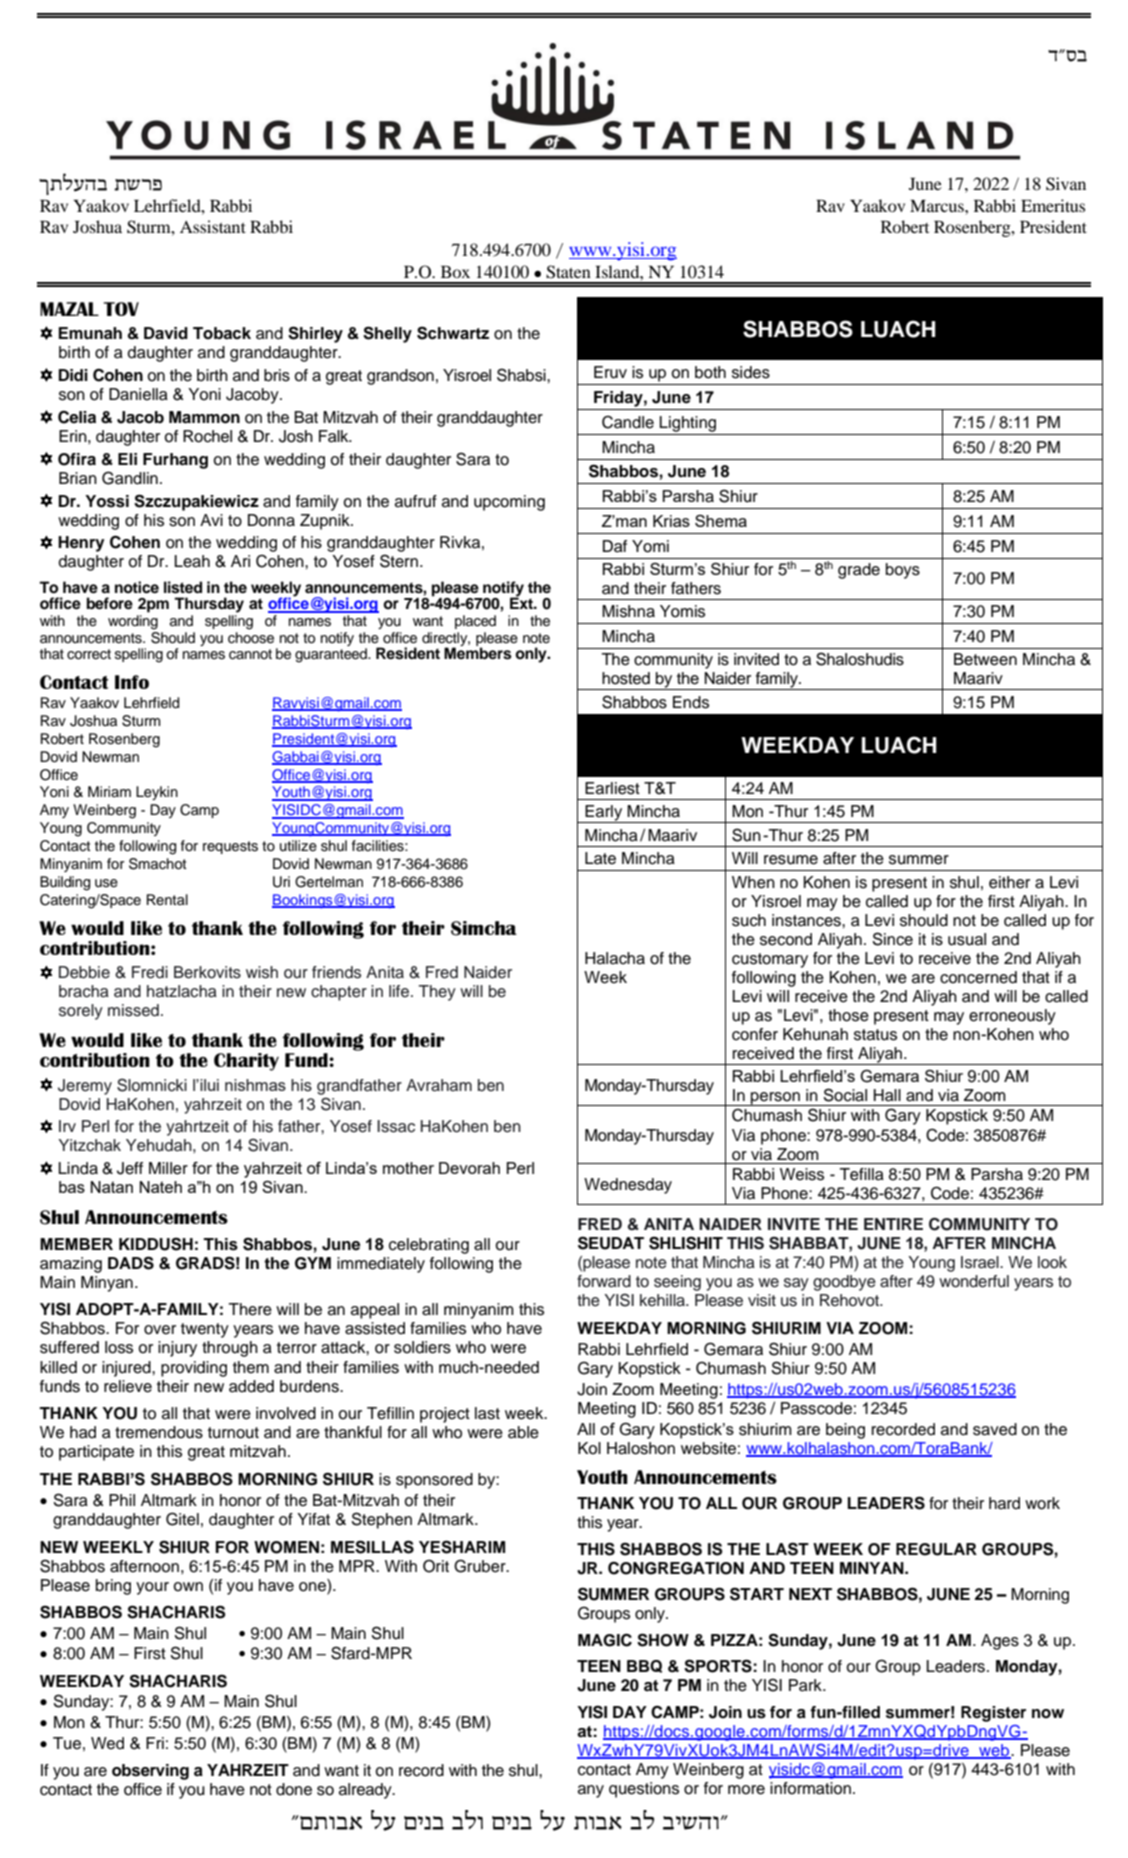 Image resolution: width=1128 pixels, height=1858 pixels. Describe the element at coordinates (568, 272) in the image. I see `Staten` at that location.
